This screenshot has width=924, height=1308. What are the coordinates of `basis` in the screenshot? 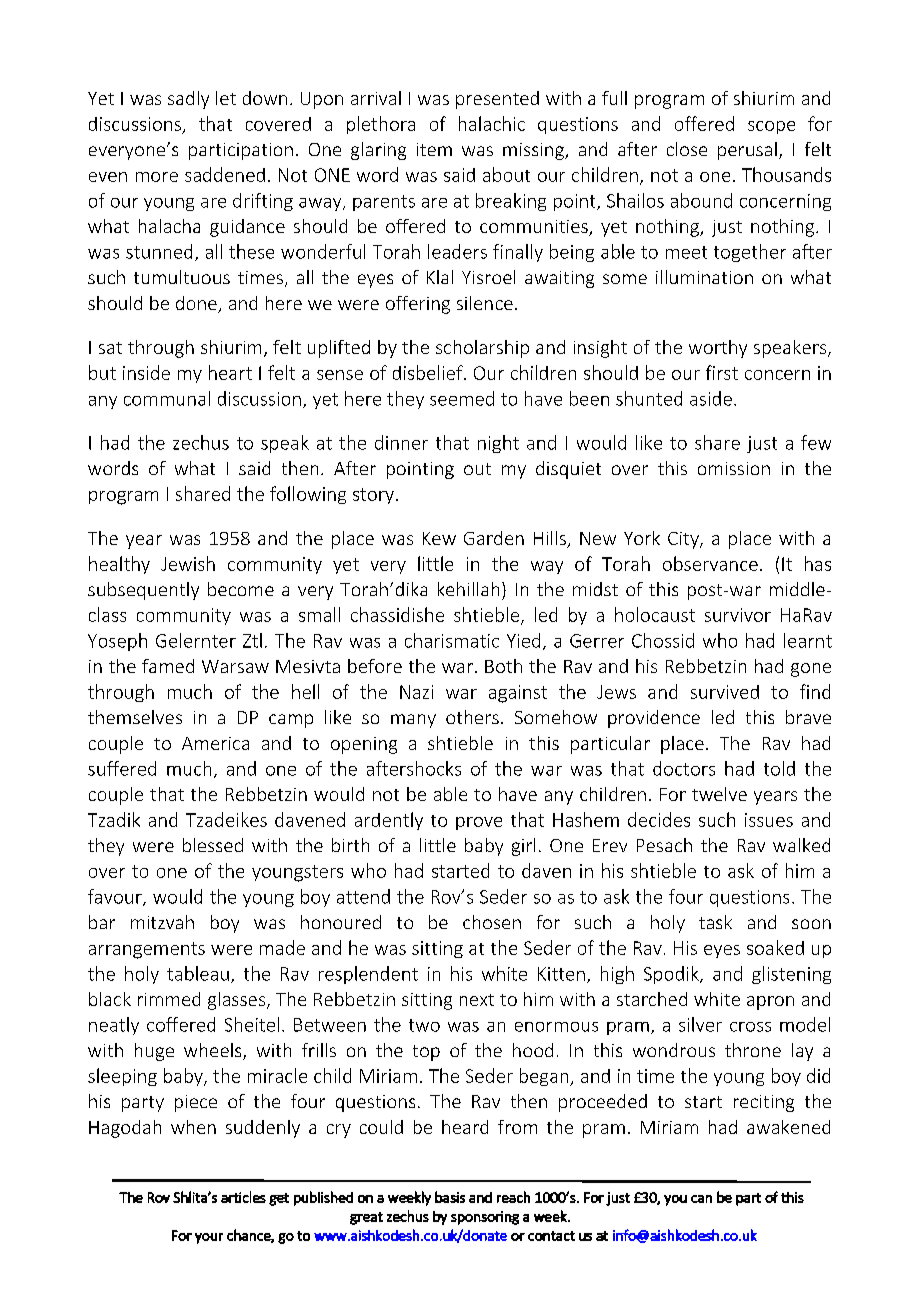 It's located at (450, 1197).
